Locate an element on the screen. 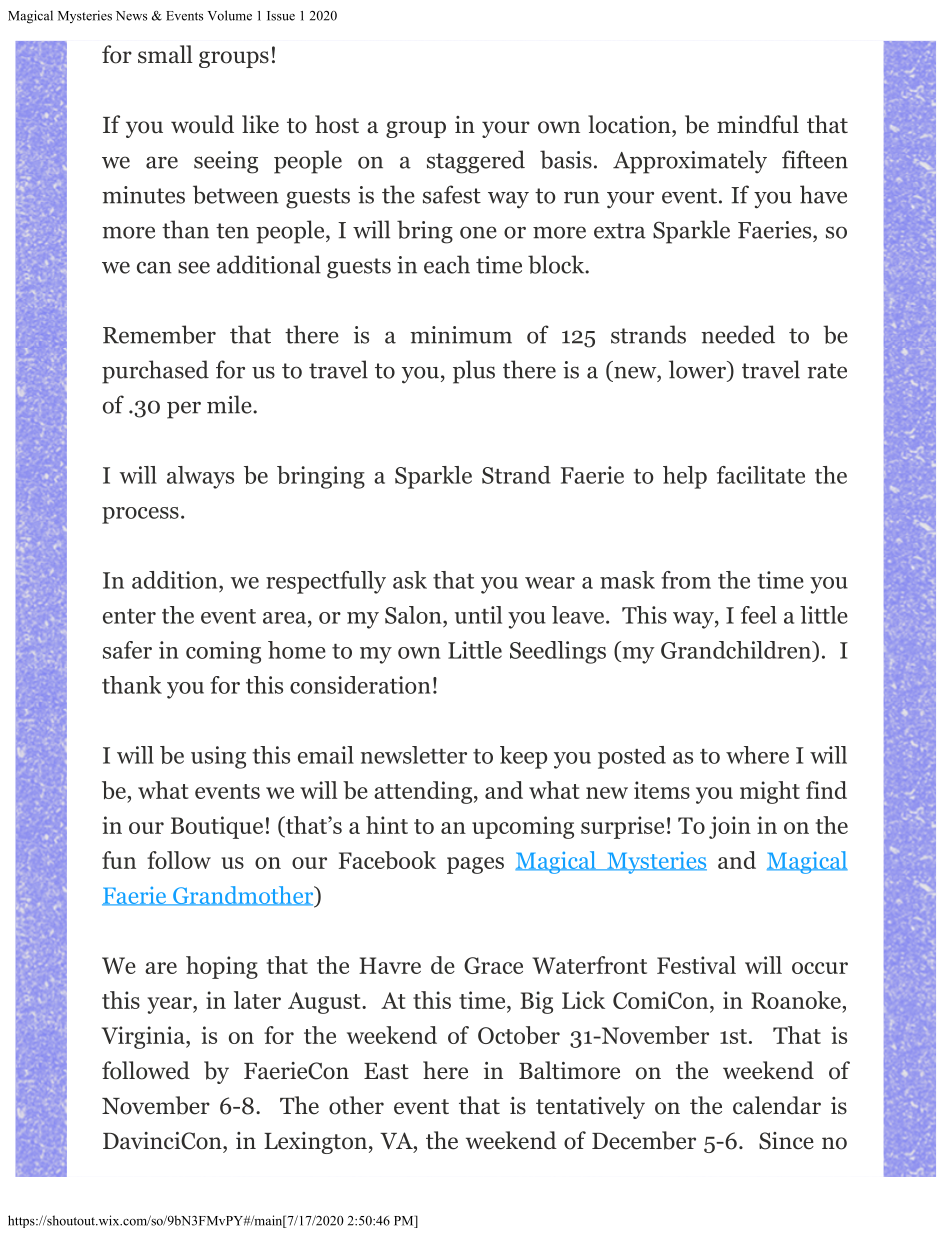 The width and height of the screenshot is (952, 1233). Since is located at coordinates (786, 1141).
